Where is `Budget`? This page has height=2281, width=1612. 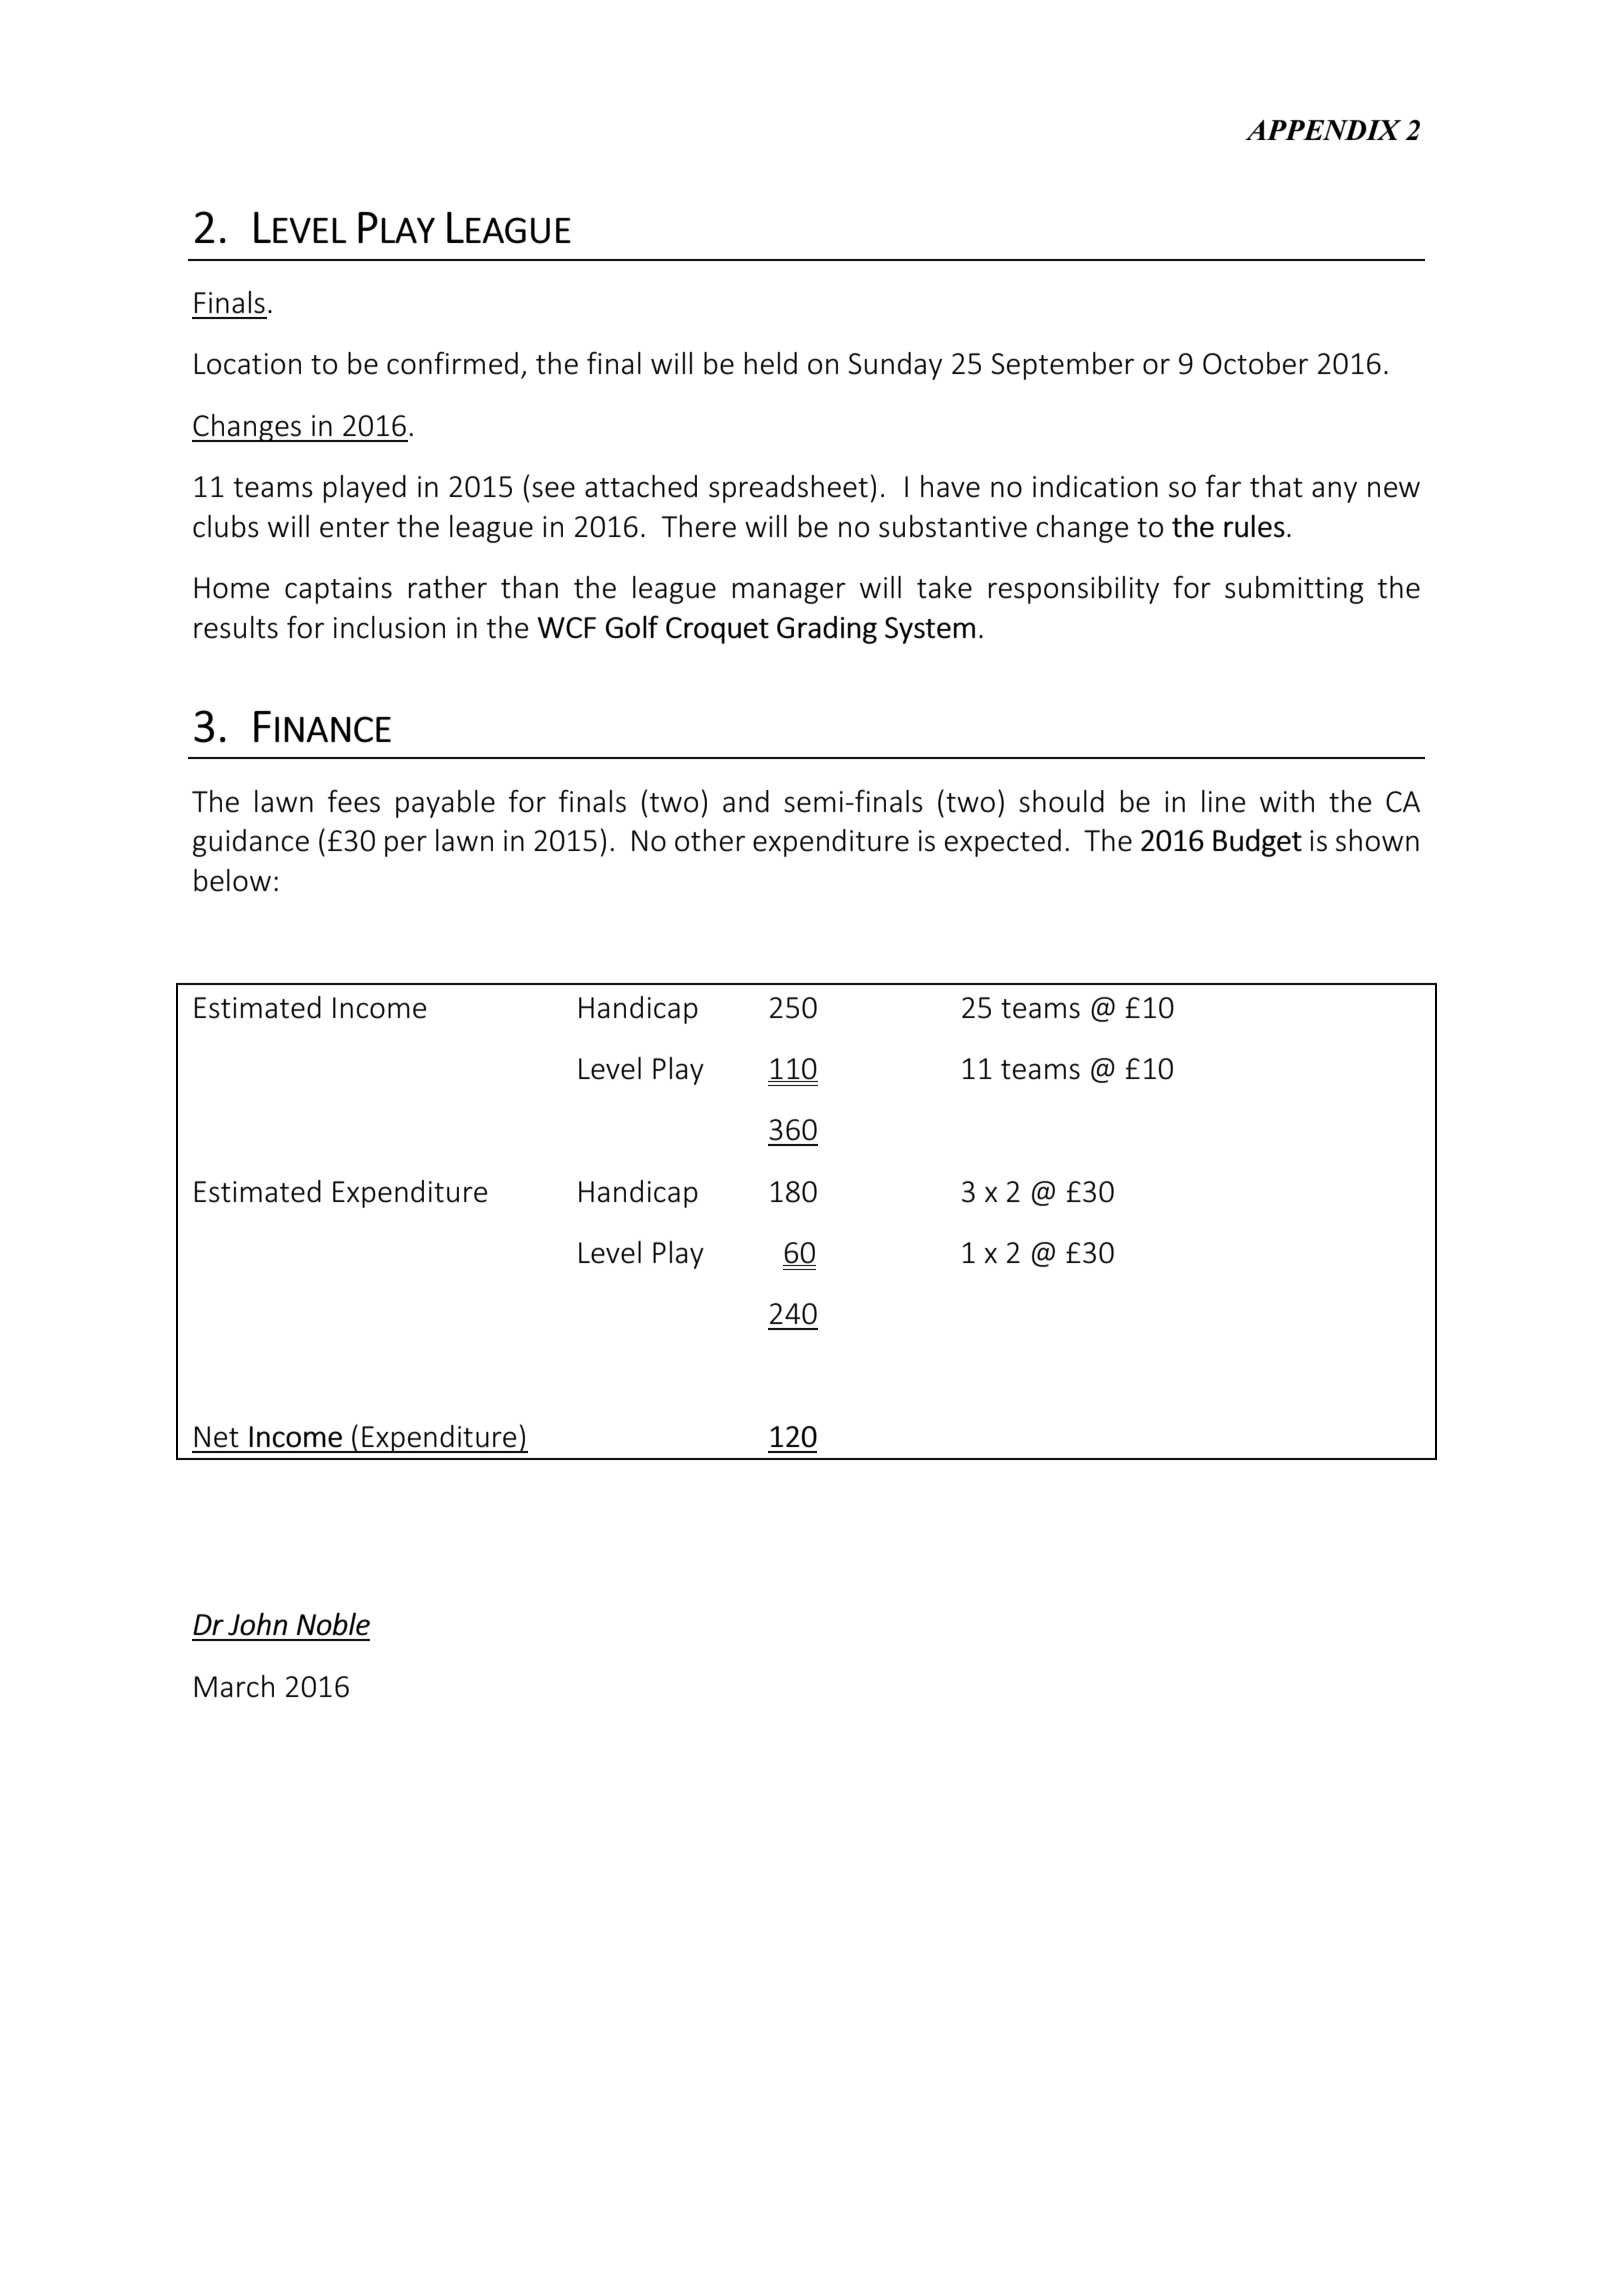 Budget is located at coordinates (1257, 843).
